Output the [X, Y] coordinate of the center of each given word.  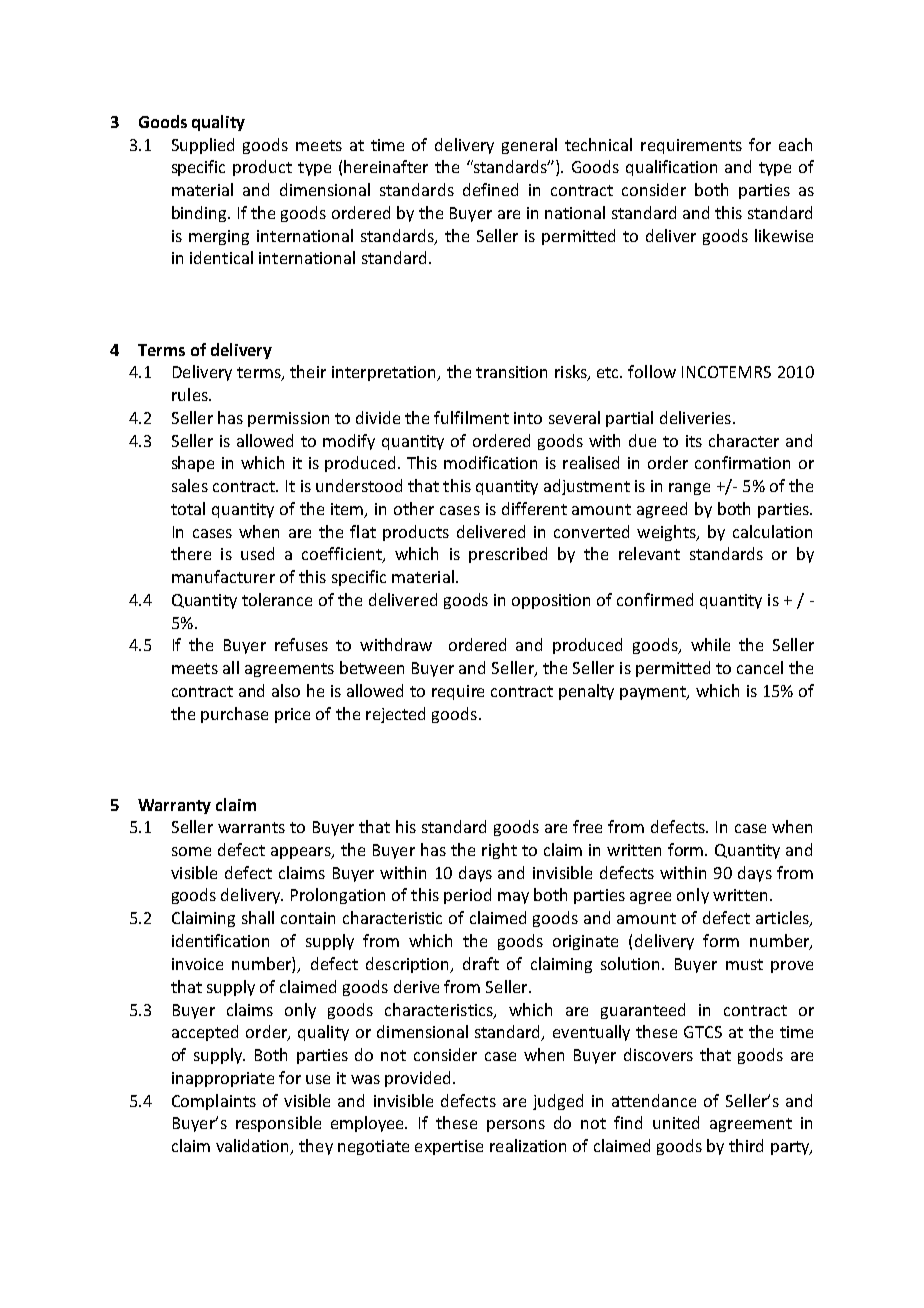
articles [783, 919]
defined [490, 189]
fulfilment [471, 417]
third [746, 1145]
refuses [301, 644]
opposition [551, 601]
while [710, 644]
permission [288, 419]
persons [516, 1126]
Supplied [203, 146]
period [467, 896]
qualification [671, 168]
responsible [278, 1124]
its [694, 441]
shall [258, 917]
